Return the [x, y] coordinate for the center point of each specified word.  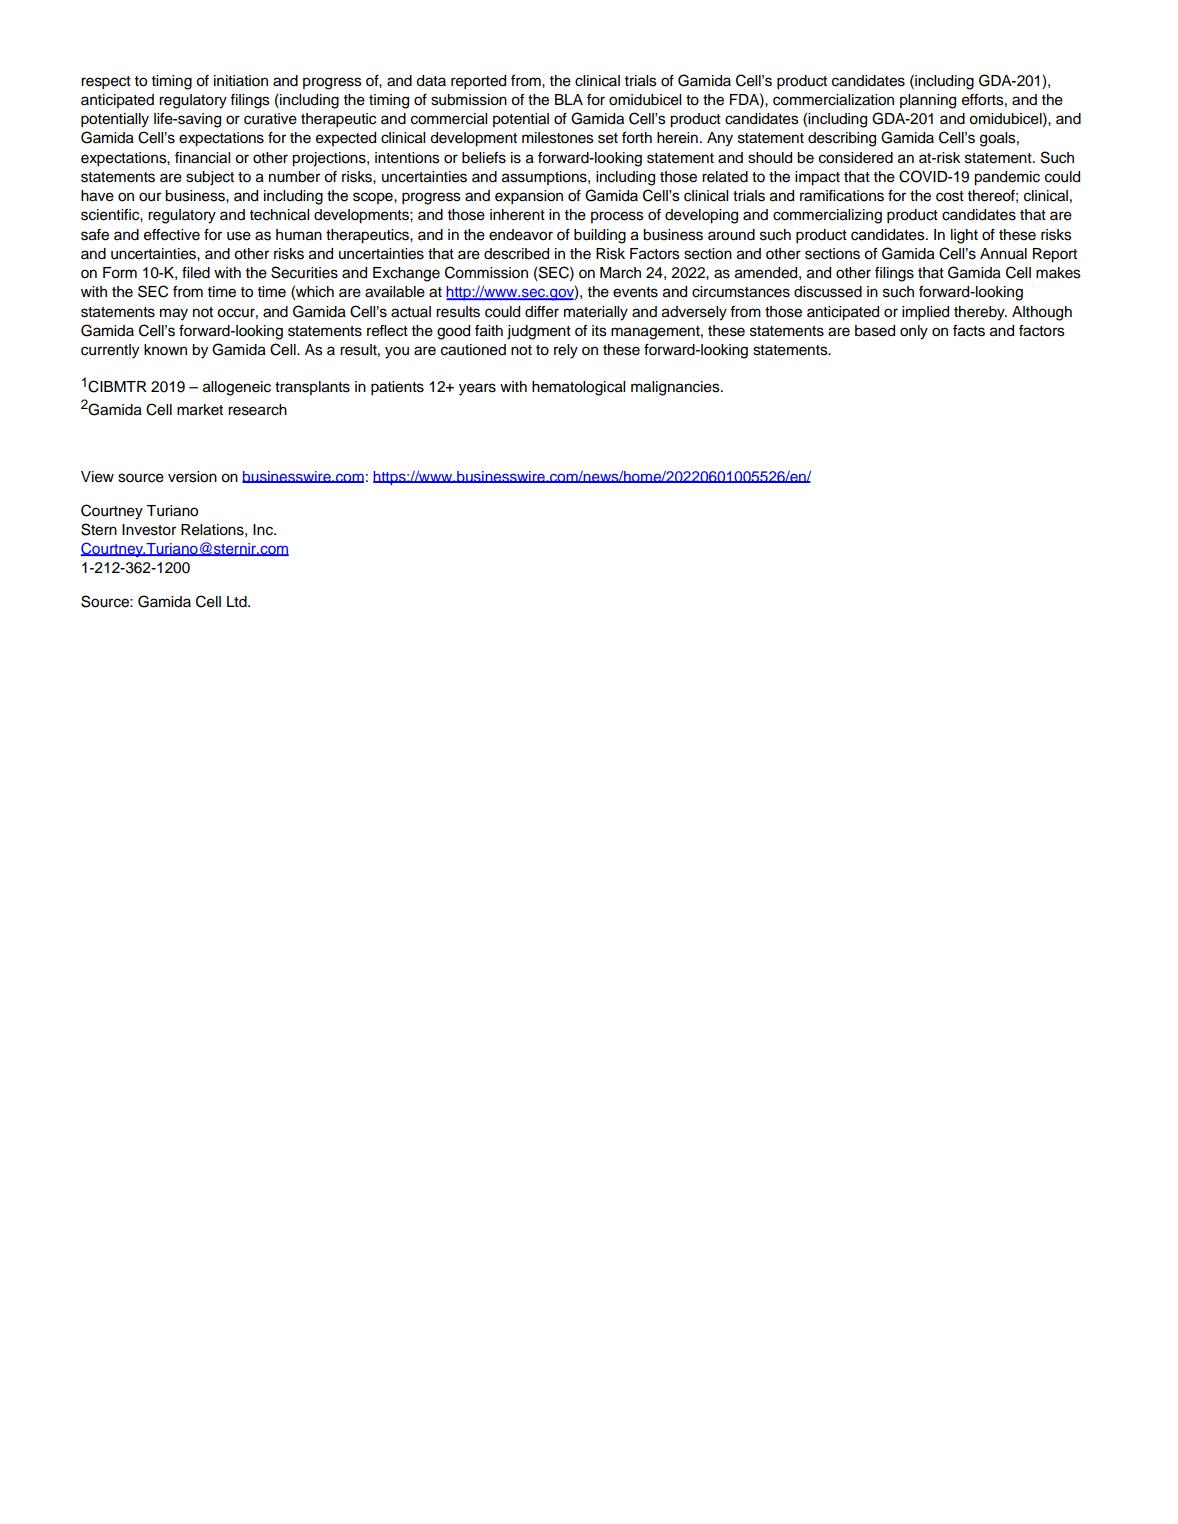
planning [928, 101]
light [964, 236]
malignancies [676, 388]
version [192, 477]
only [914, 332]
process [617, 217]
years [477, 389]
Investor [149, 530]
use [239, 236]
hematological [578, 388]
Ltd [238, 602]
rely [566, 351]
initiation [241, 81]
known [165, 350]
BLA [569, 99]
